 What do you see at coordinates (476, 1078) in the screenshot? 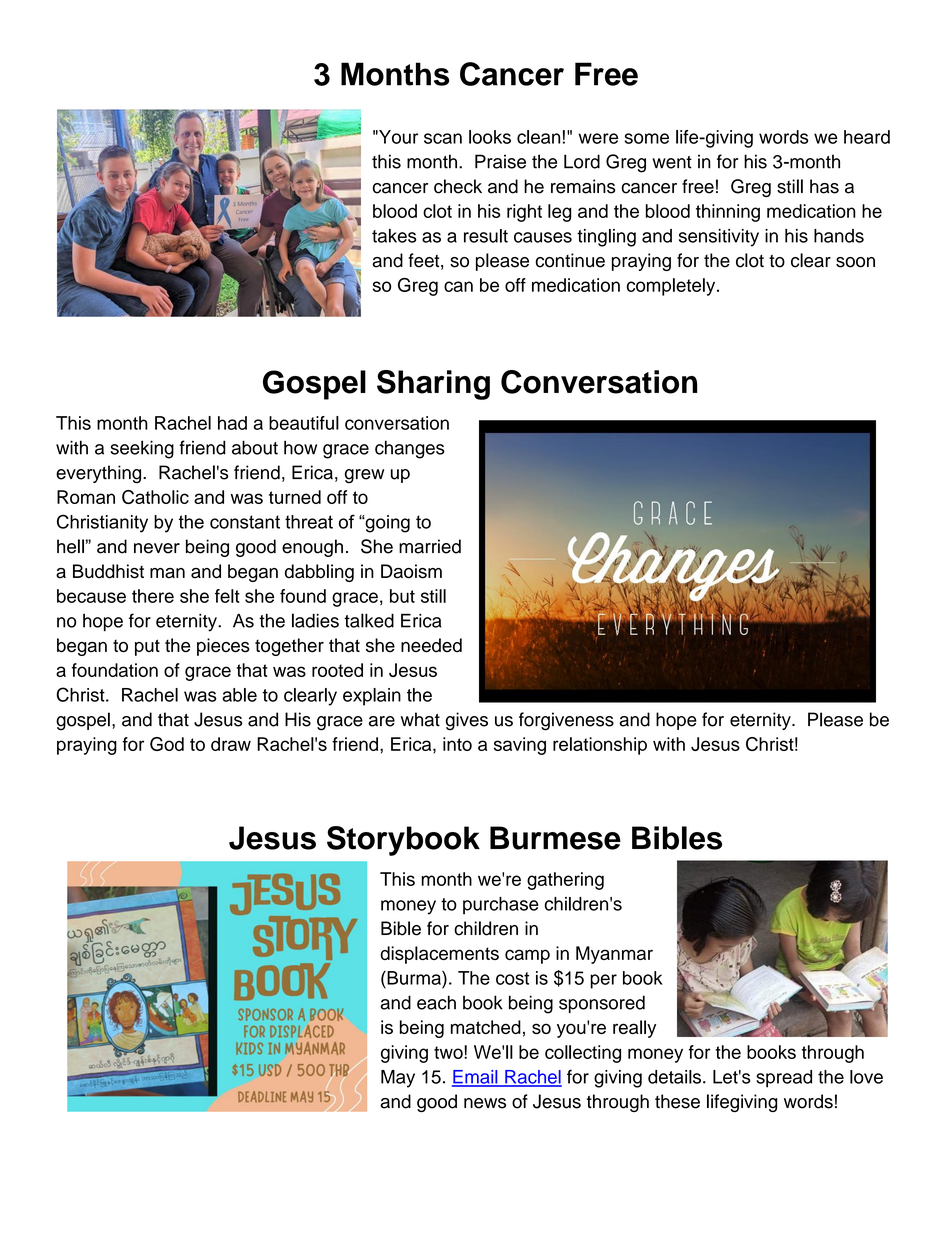
I see `Email` at bounding box center [476, 1078].
